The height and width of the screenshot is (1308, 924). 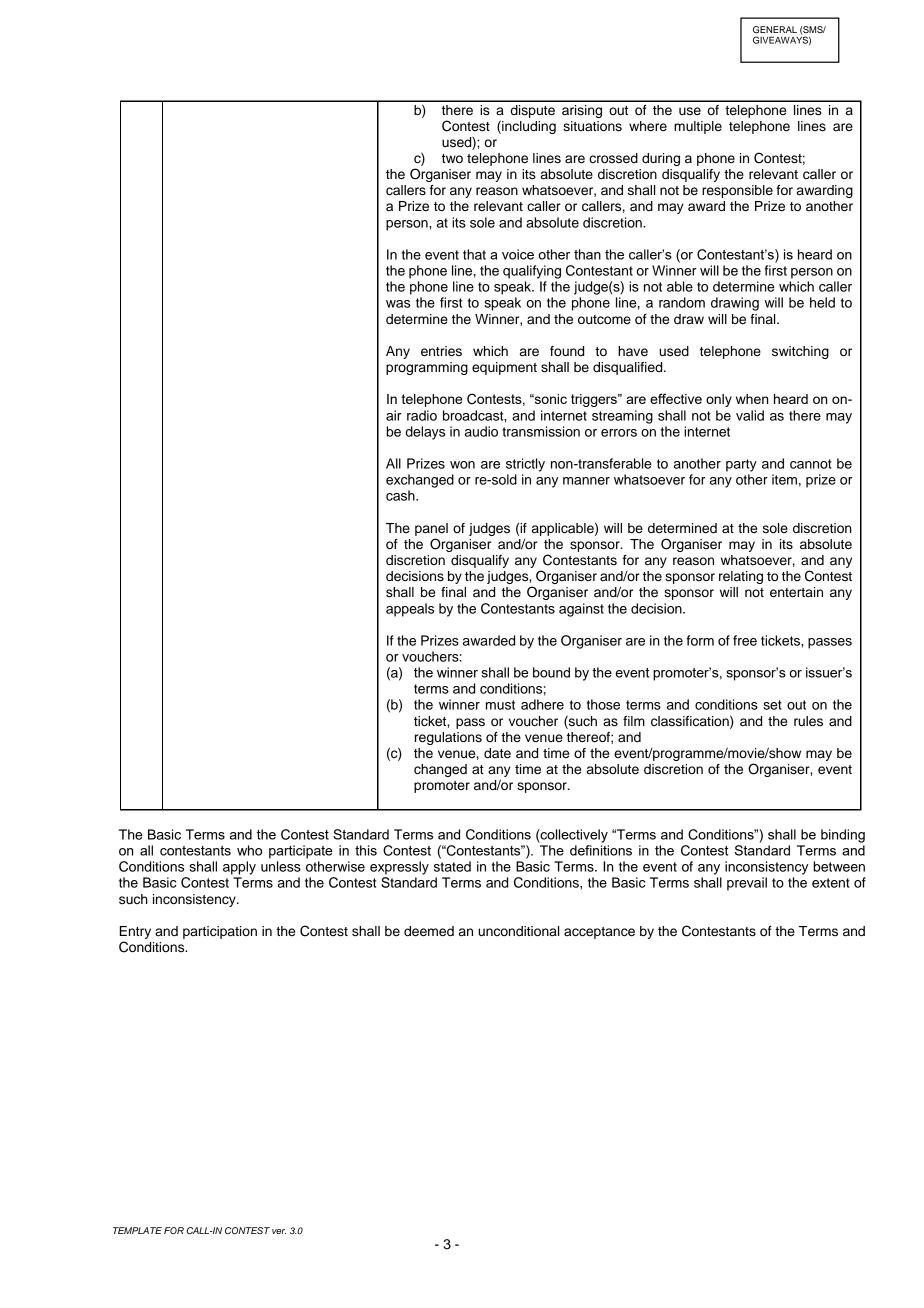 I want to click on situations, so click(x=592, y=126).
